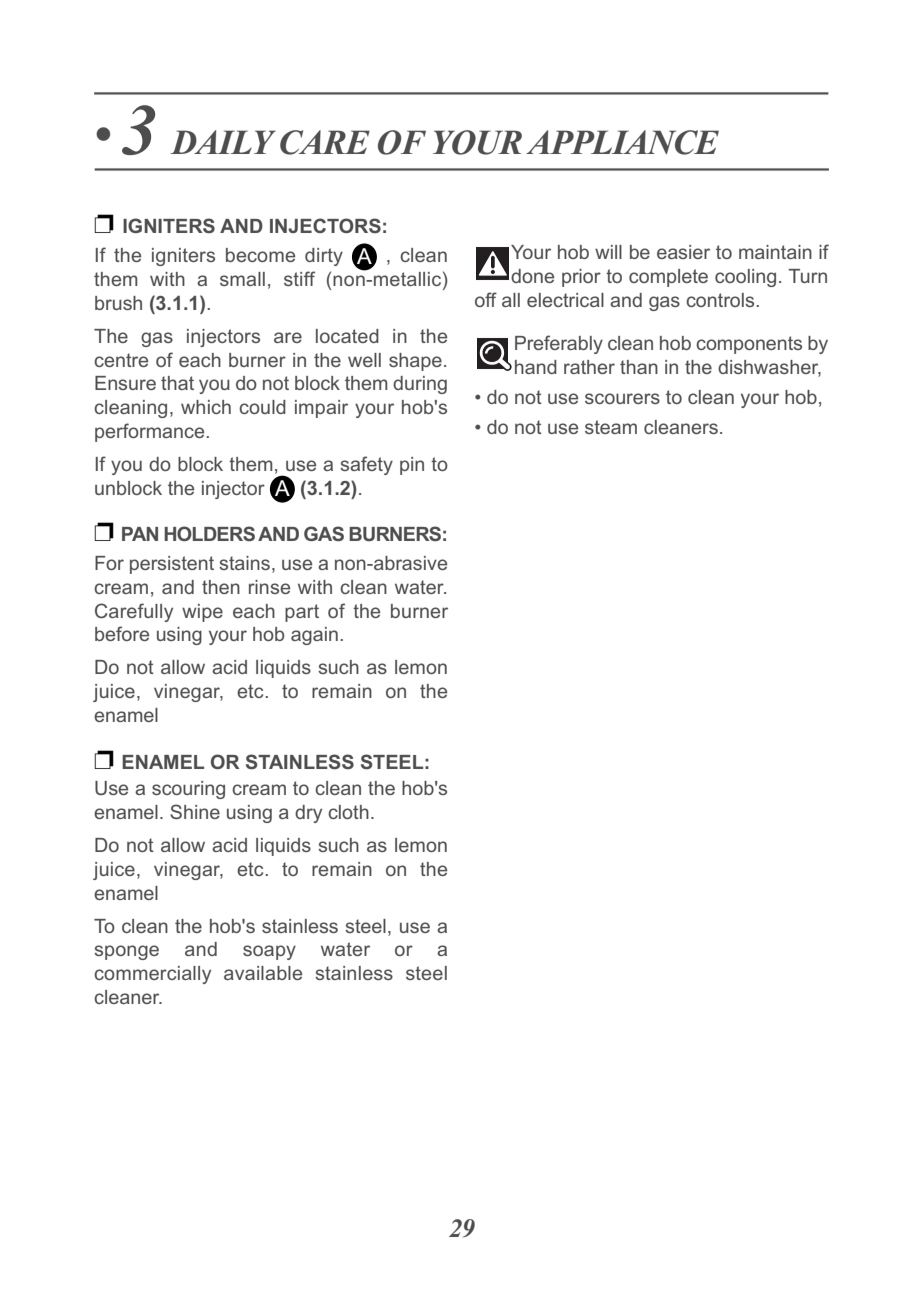 This screenshot has width=924, height=1308. I want to click on DAILY, so click(223, 142).
